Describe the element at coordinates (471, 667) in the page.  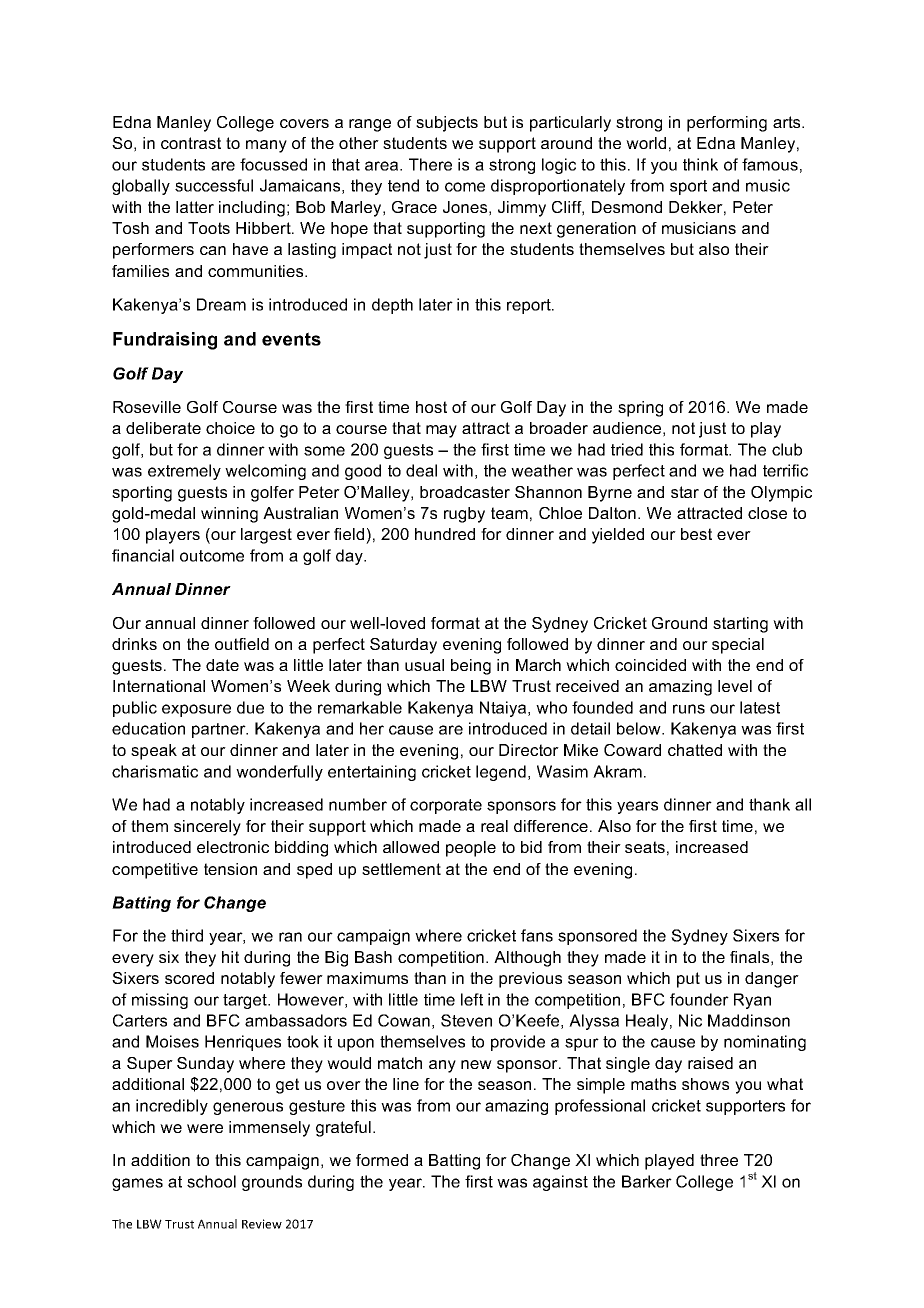
I see `being` at that location.
